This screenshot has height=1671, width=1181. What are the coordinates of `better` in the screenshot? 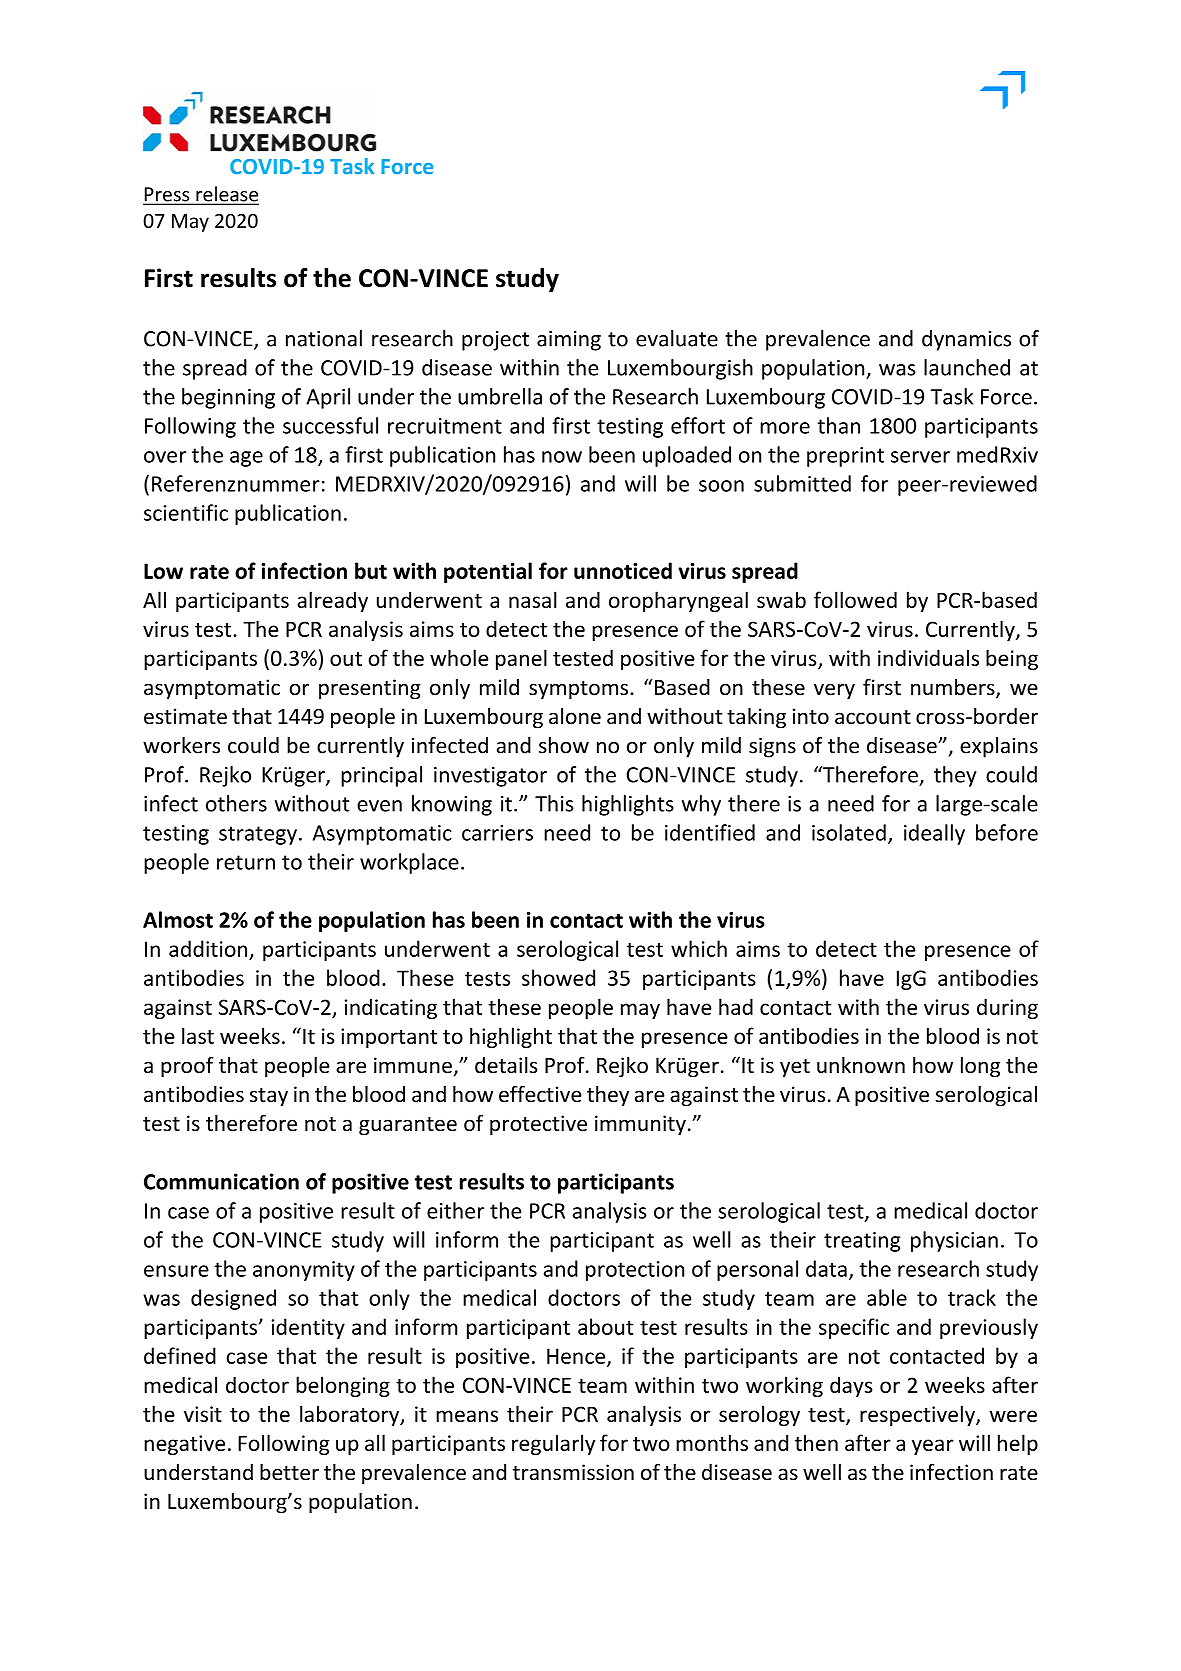 It's located at (289, 1472).
